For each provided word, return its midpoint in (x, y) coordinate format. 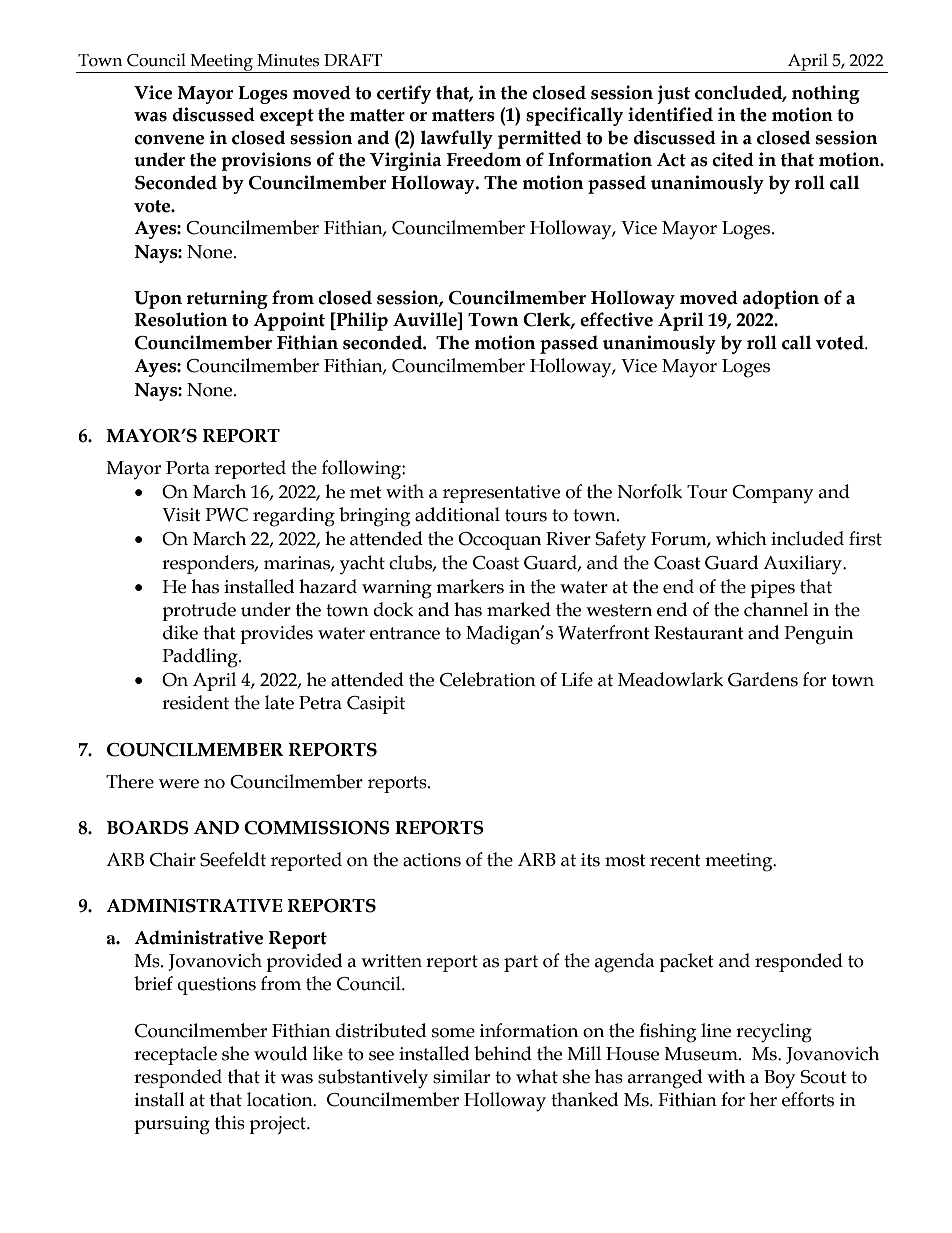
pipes (772, 589)
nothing (826, 94)
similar (461, 1076)
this (230, 1122)
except (287, 117)
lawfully (456, 139)
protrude (199, 611)
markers (470, 586)
